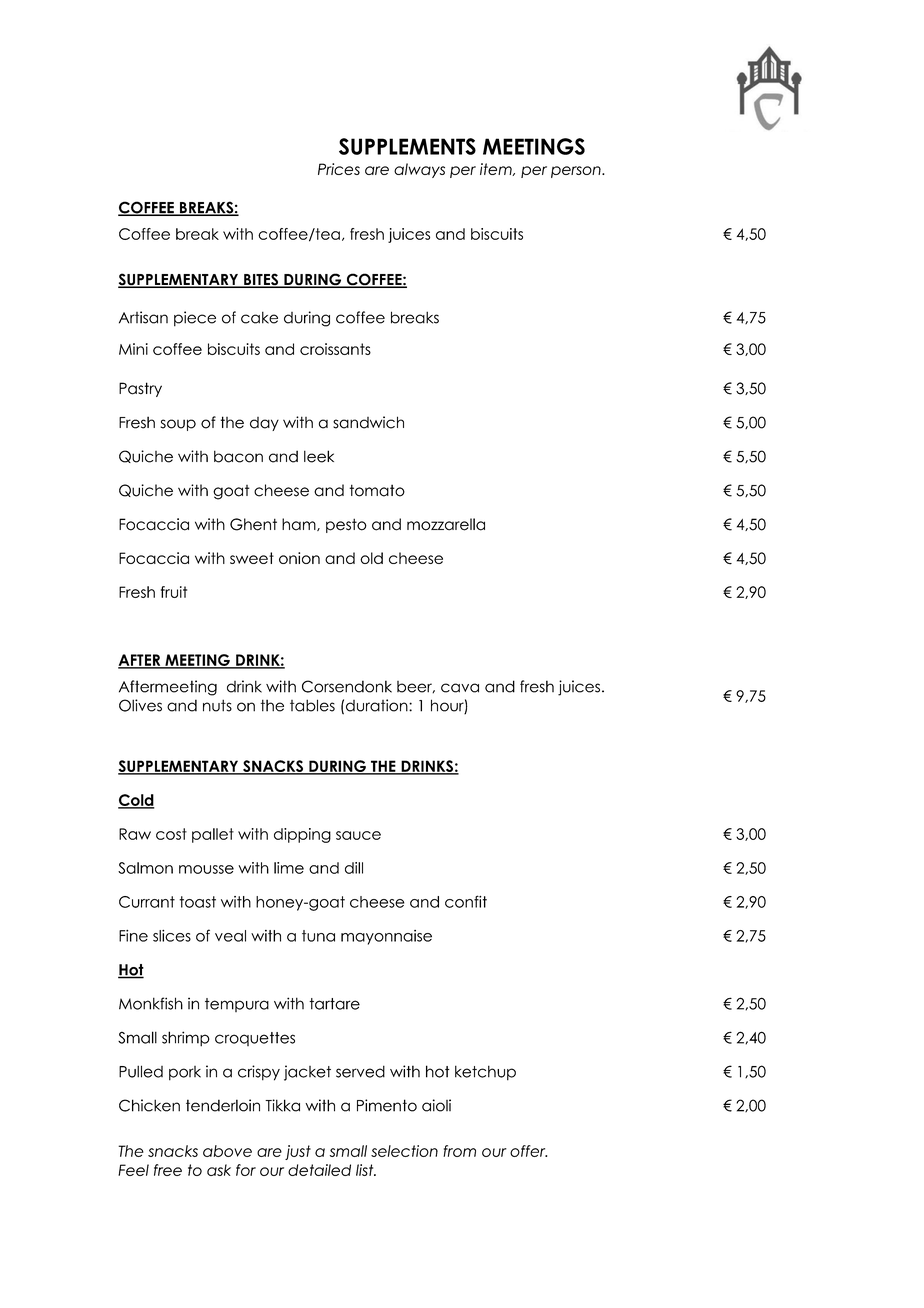  What do you see at coordinates (366, 1170) in the image?
I see `list` at bounding box center [366, 1170].
